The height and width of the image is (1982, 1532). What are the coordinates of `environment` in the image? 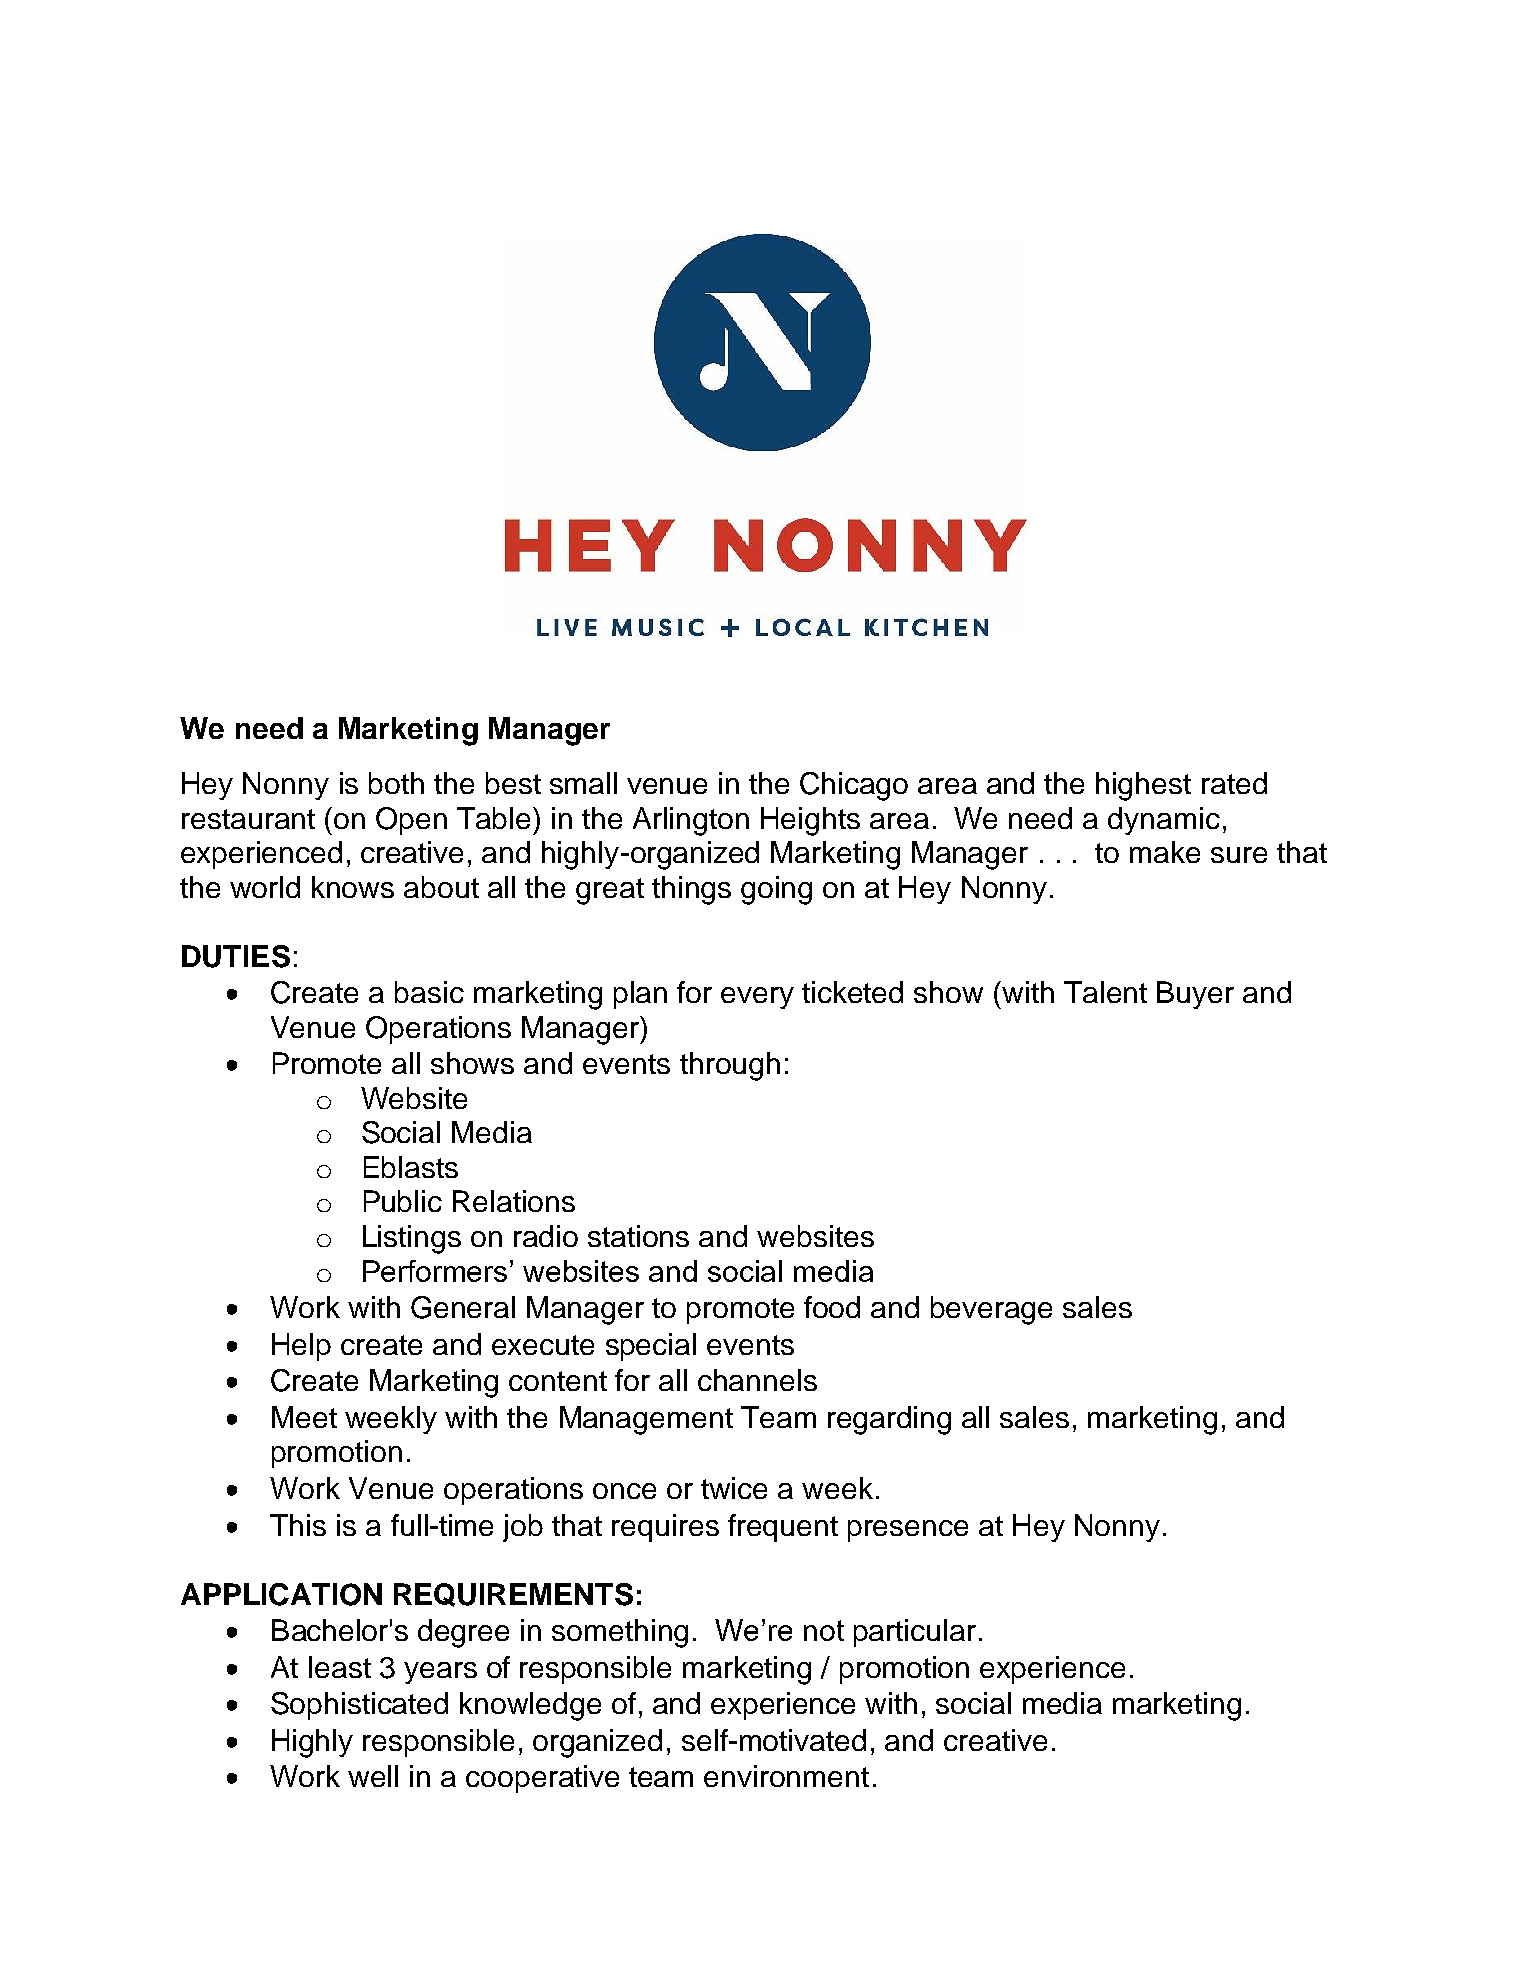 It's located at (786, 1776).
